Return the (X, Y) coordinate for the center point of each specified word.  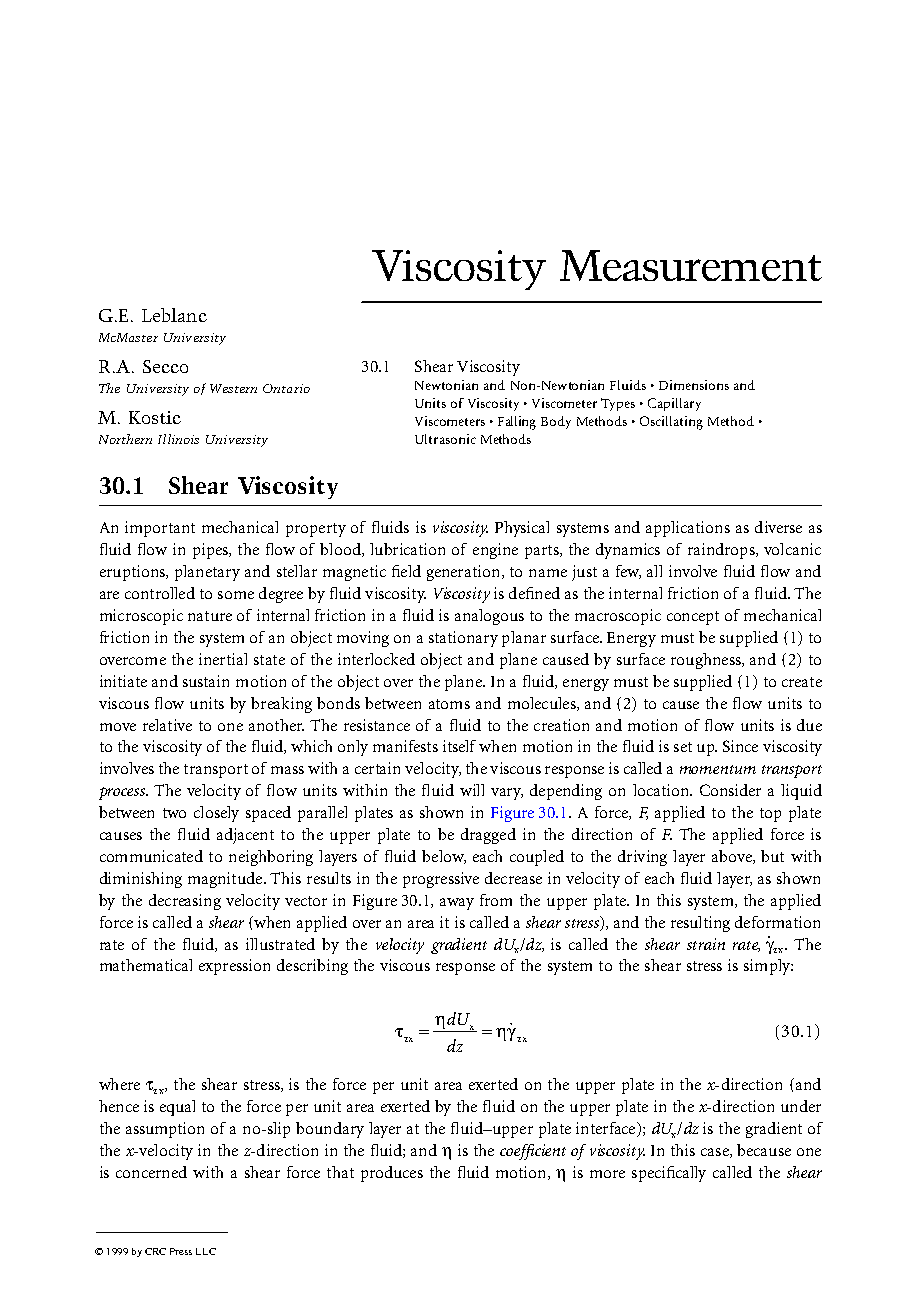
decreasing (185, 902)
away (457, 904)
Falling (517, 423)
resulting (700, 924)
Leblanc (174, 315)
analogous (489, 617)
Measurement (691, 265)
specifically (669, 1174)
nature (210, 616)
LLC (206, 1251)
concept (693, 618)
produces (392, 1174)
